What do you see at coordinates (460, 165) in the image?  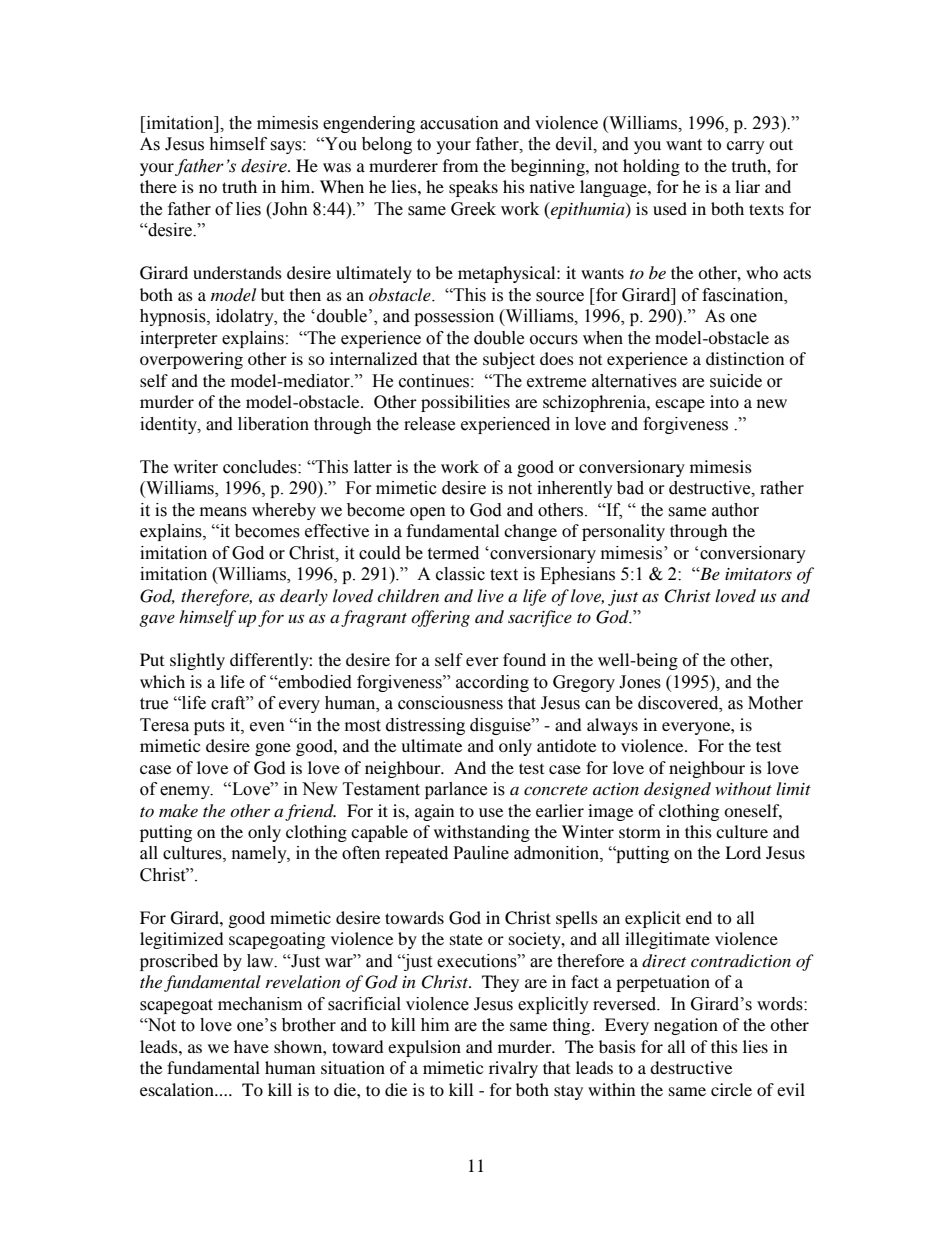 I see `from` at bounding box center [460, 165].
